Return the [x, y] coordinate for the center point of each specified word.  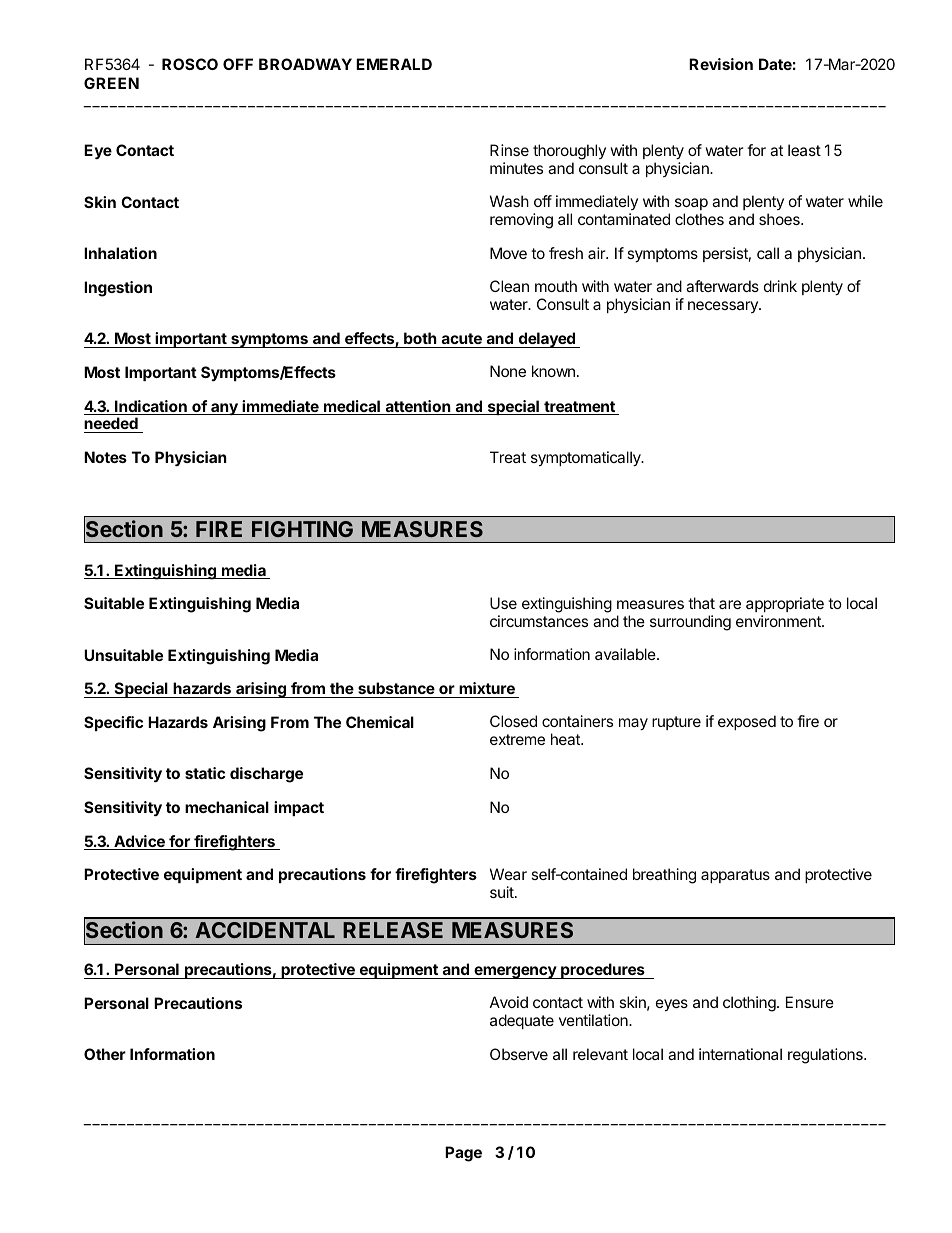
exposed [747, 722]
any [224, 409]
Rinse [509, 150]
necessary [724, 307]
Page [463, 1154]
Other [105, 1054]
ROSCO [190, 64]
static [205, 773]
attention [417, 407]
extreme [517, 739]
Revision [721, 64]
